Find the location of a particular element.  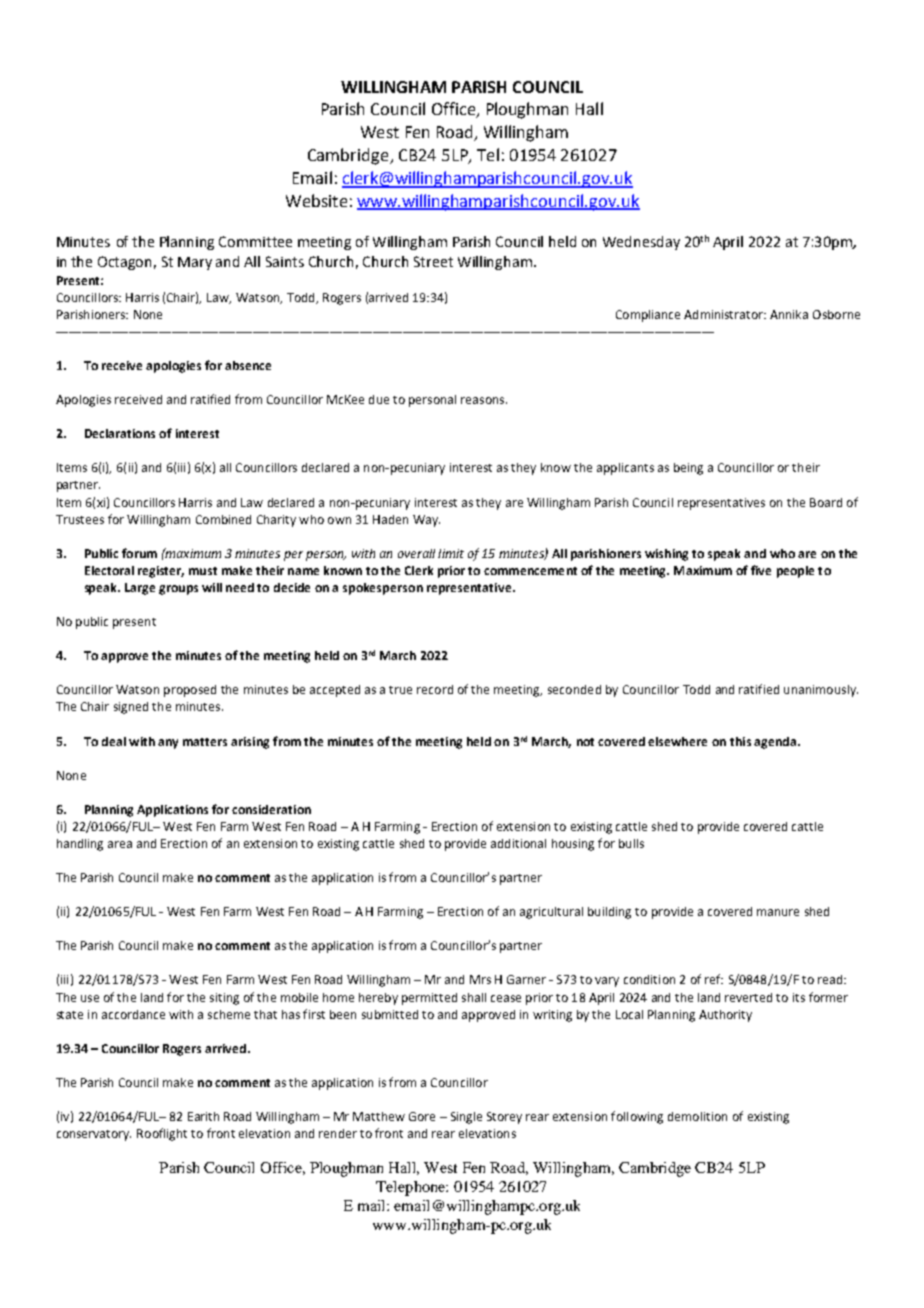

ref is located at coordinates (714, 979).
